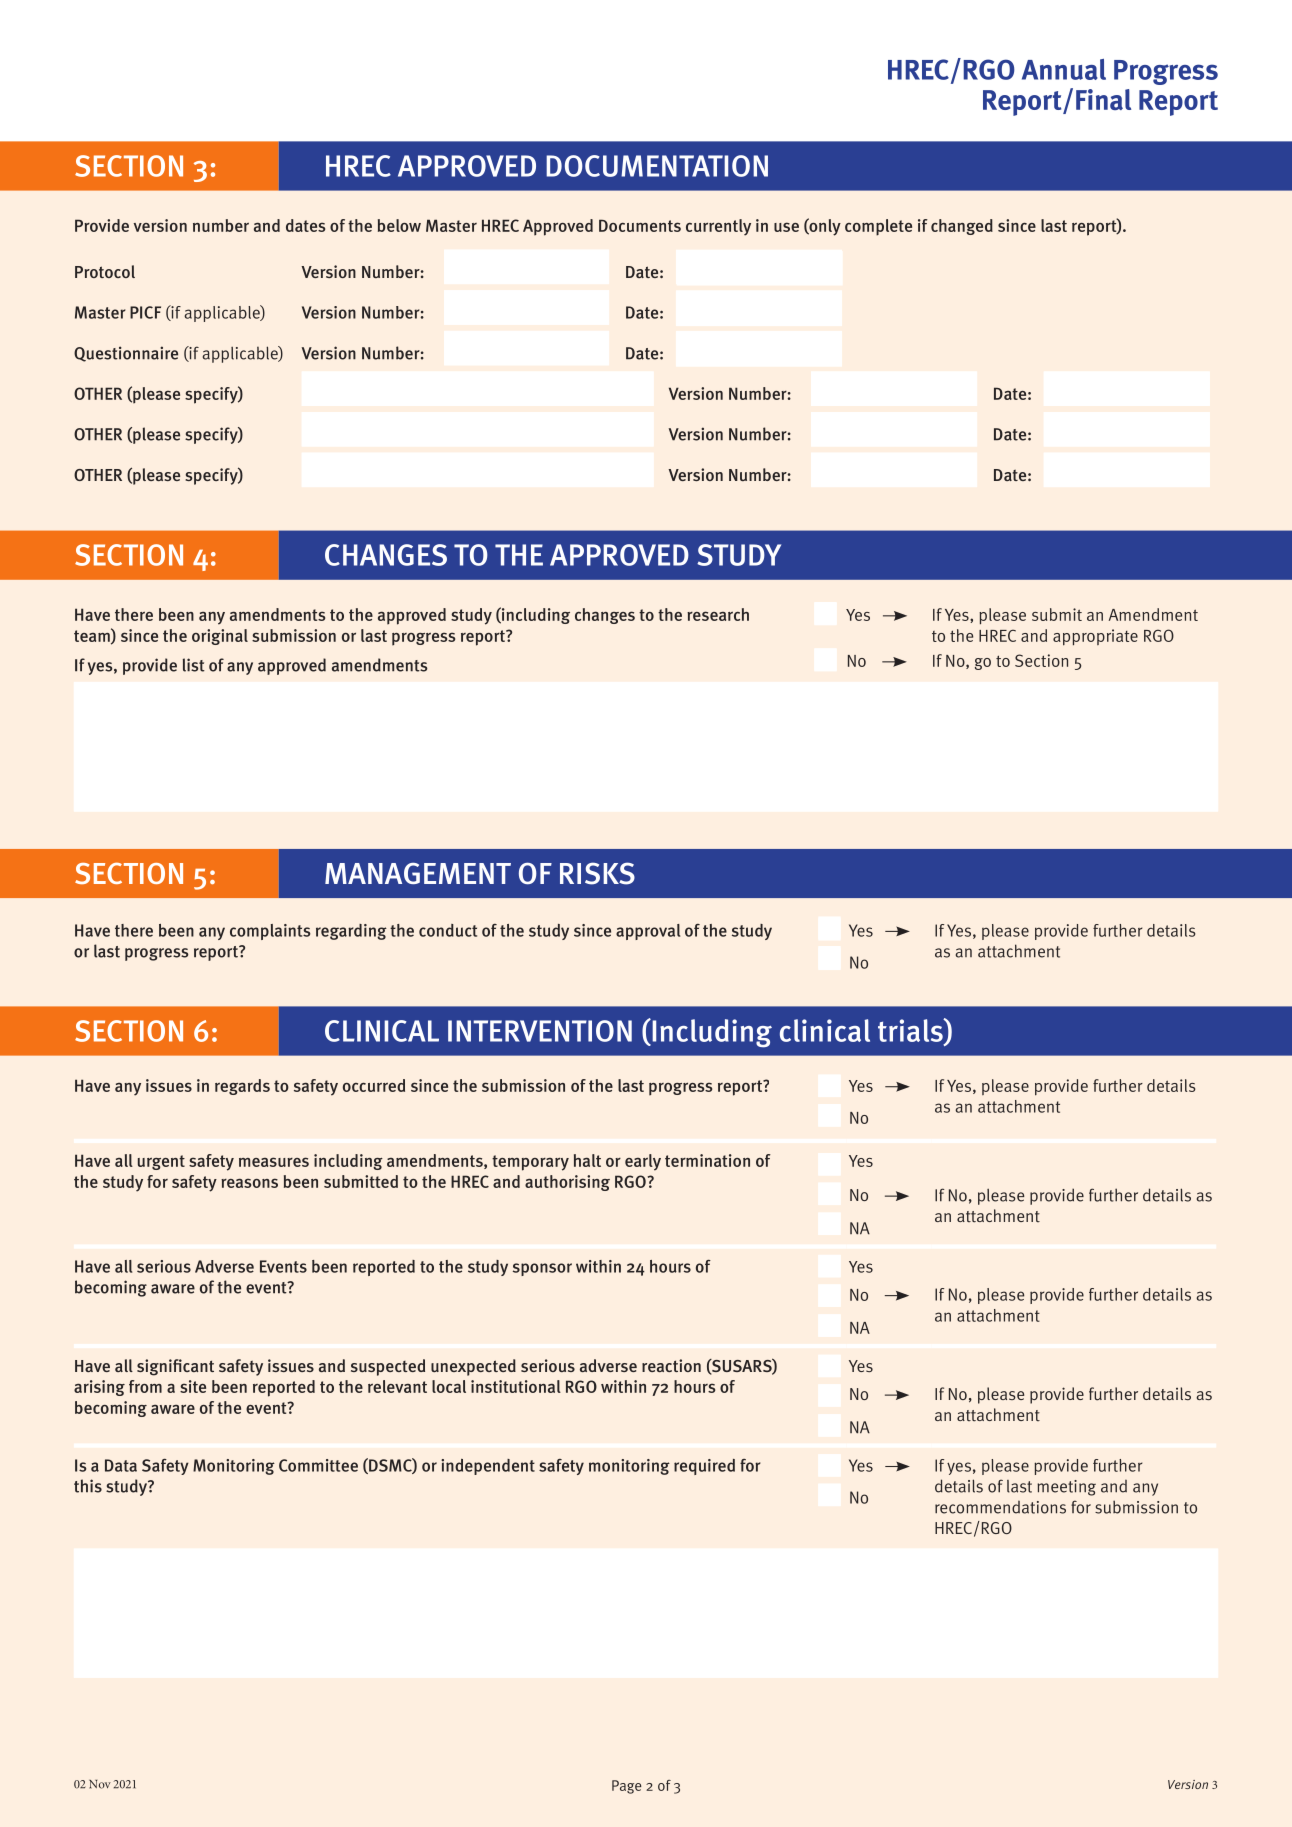 This screenshot has width=1292, height=1827. I want to click on DOCUMENTATION, so click(657, 166).
